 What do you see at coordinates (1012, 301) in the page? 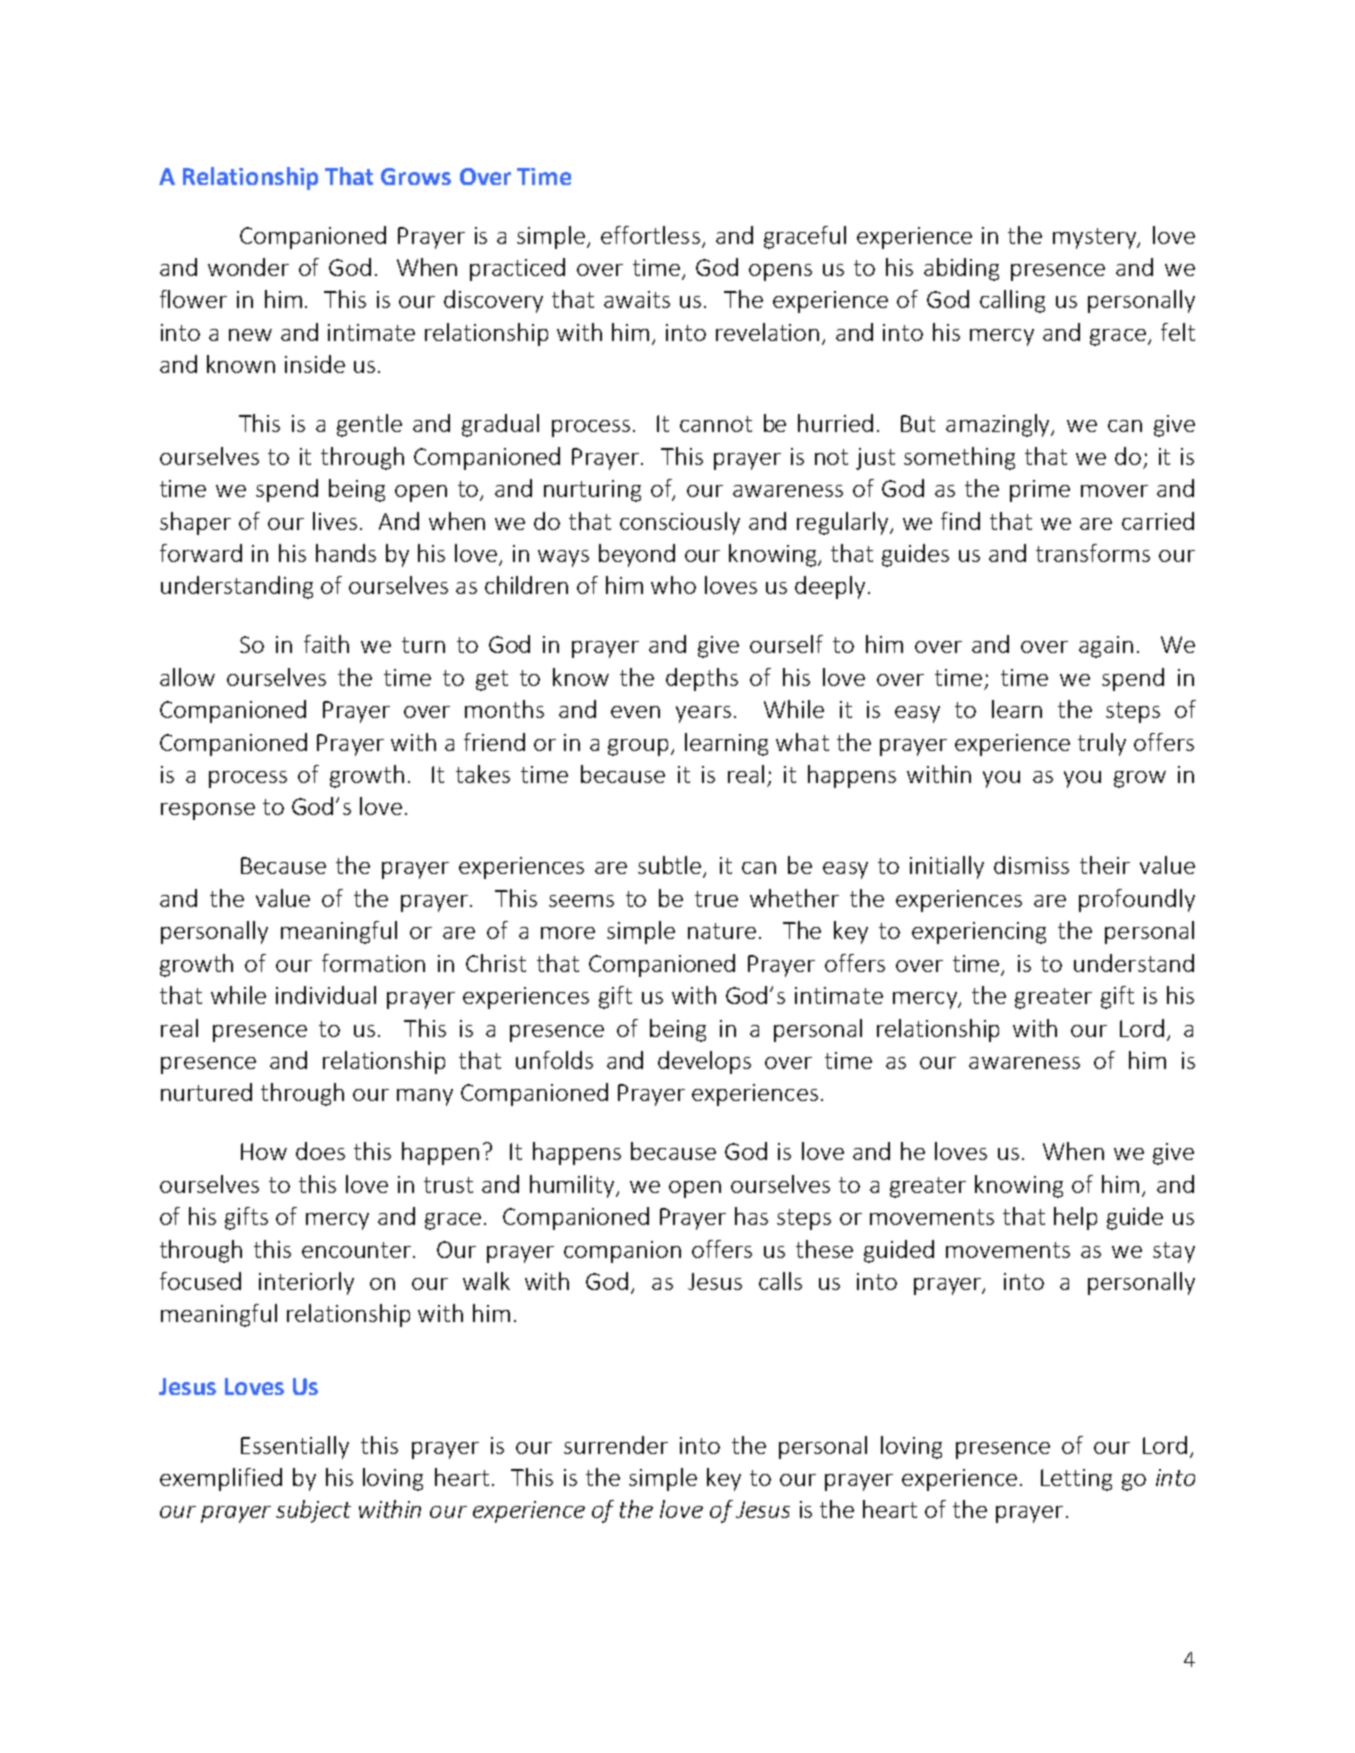
I see `calling` at bounding box center [1012, 301].
